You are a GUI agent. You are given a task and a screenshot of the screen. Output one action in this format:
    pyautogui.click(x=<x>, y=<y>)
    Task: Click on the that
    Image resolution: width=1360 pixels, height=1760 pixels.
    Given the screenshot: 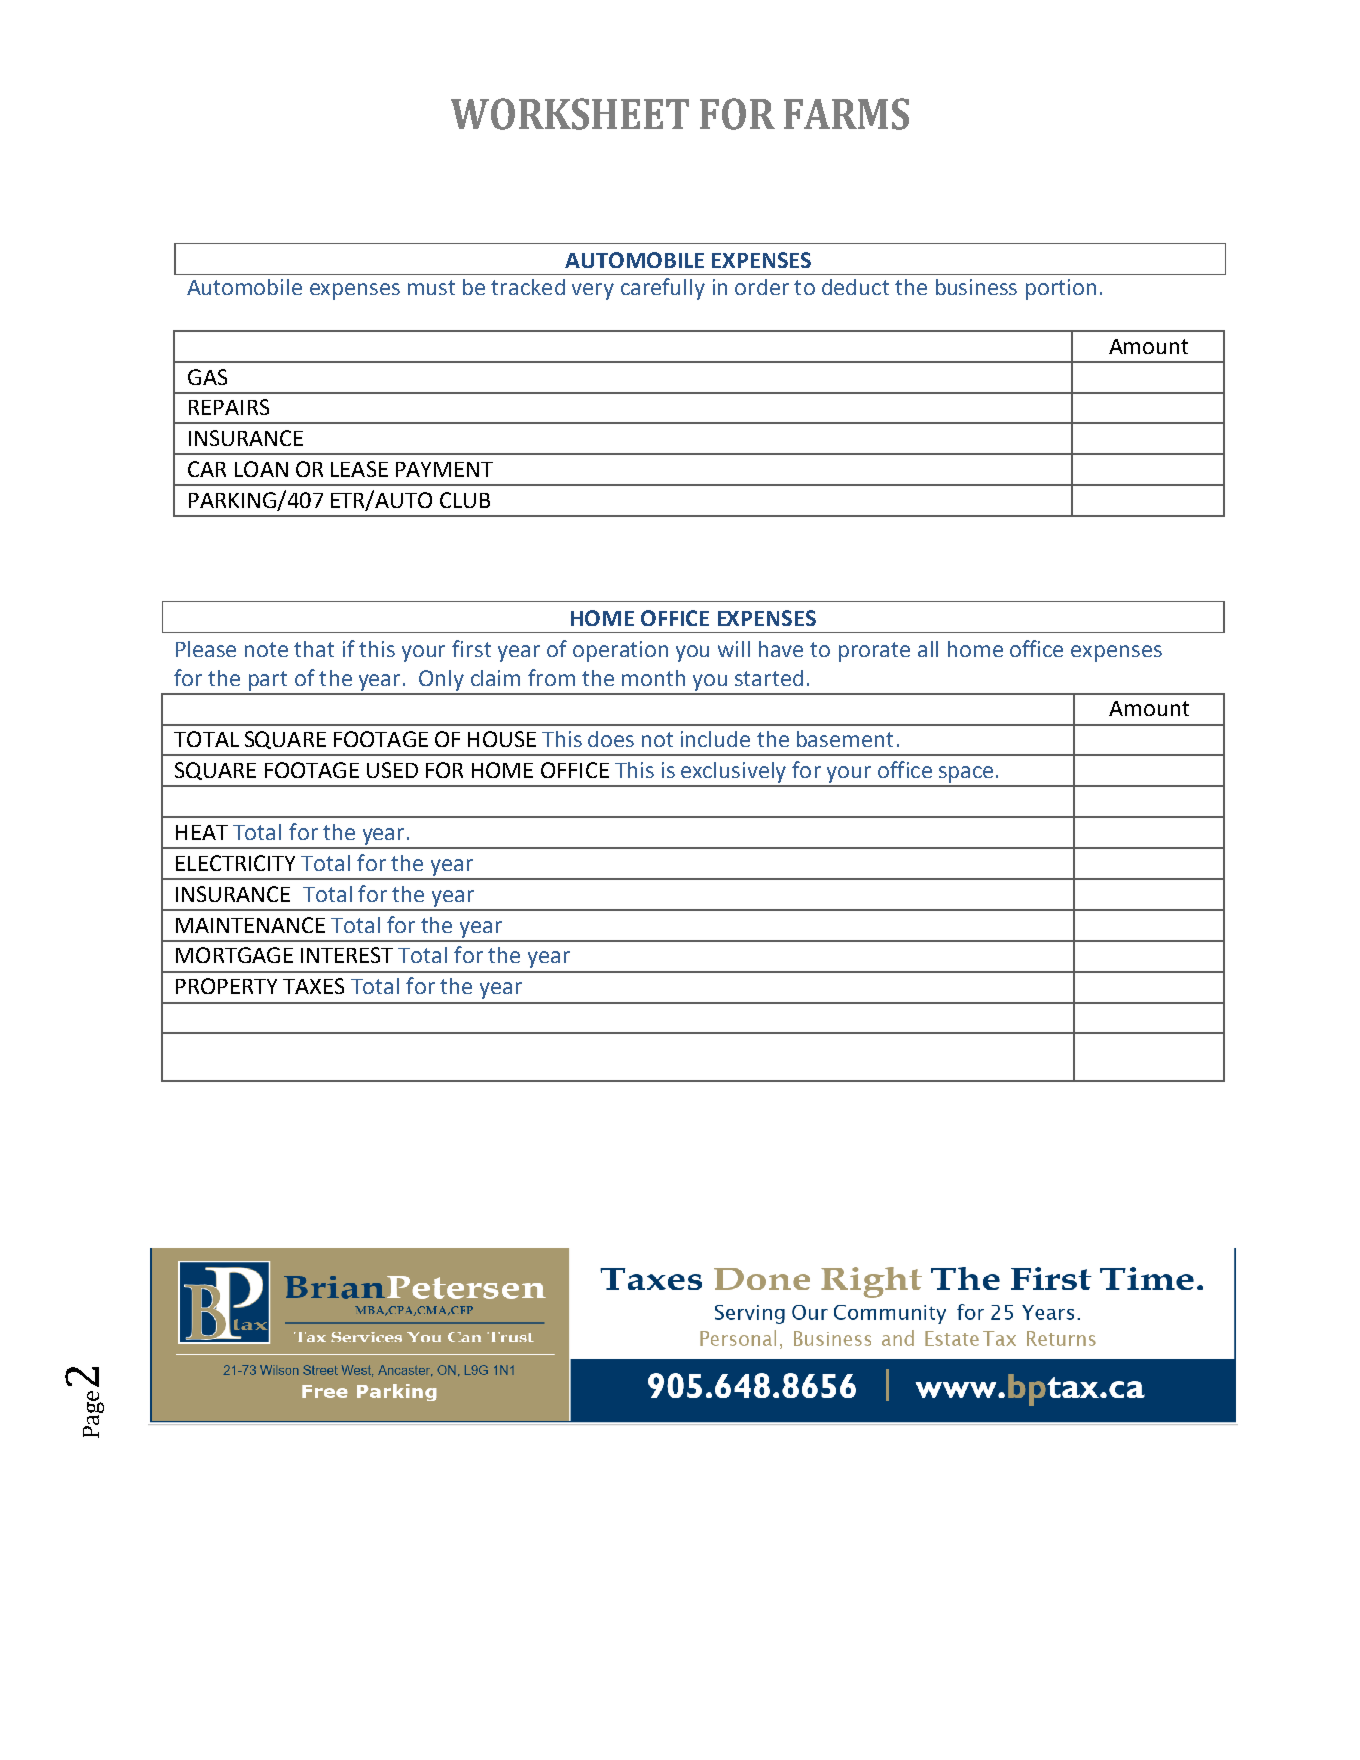 What is the action you would take?
    pyautogui.click(x=314, y=649)
